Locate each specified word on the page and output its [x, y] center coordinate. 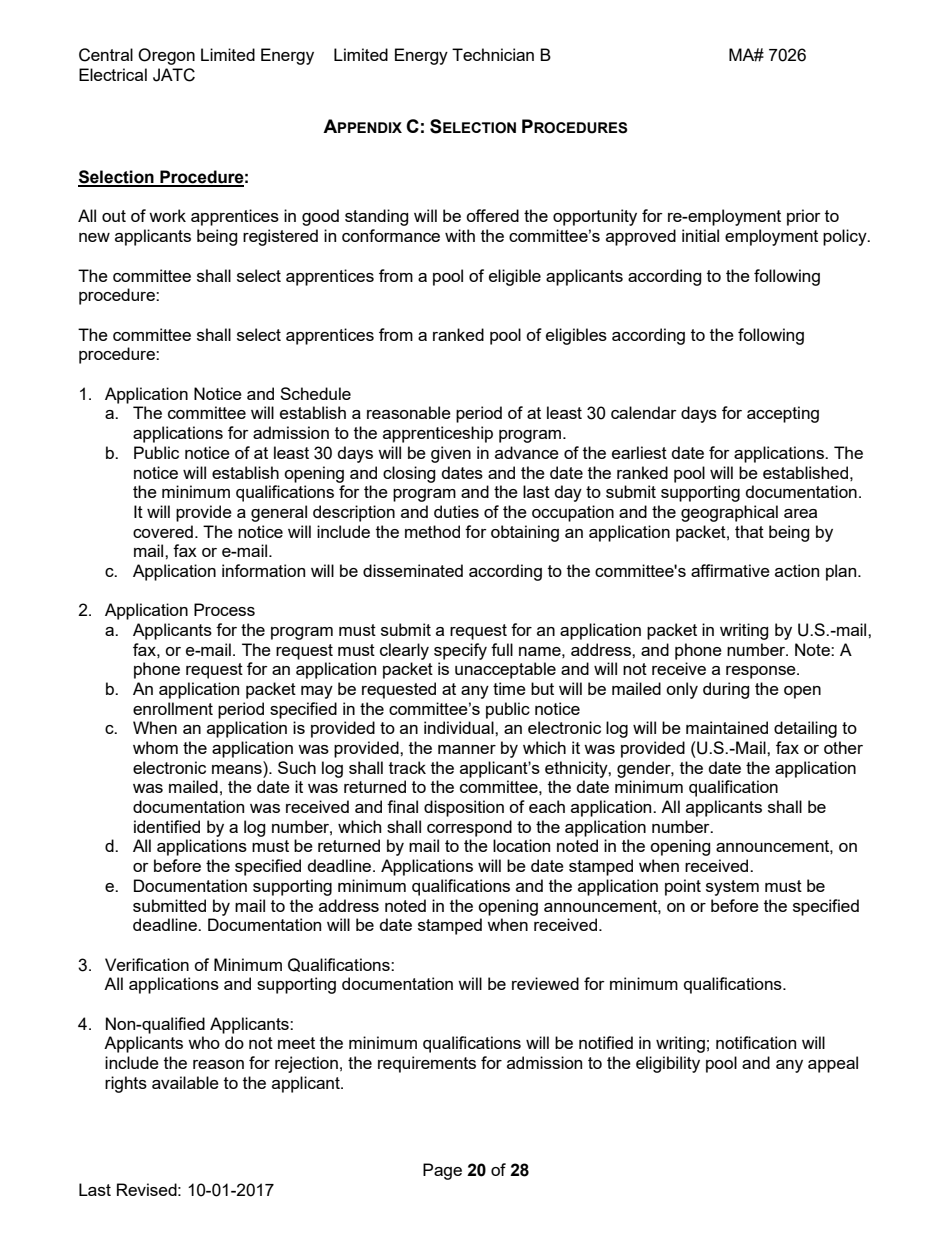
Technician [493, 54]
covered [163, 531]
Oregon [166, 56]
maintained [727, 727]
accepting [783, 414]
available [185, 1082]
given [451, 454]
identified [167, 826]
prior [804, 217]
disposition [464, 808]
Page [442, 1171]
